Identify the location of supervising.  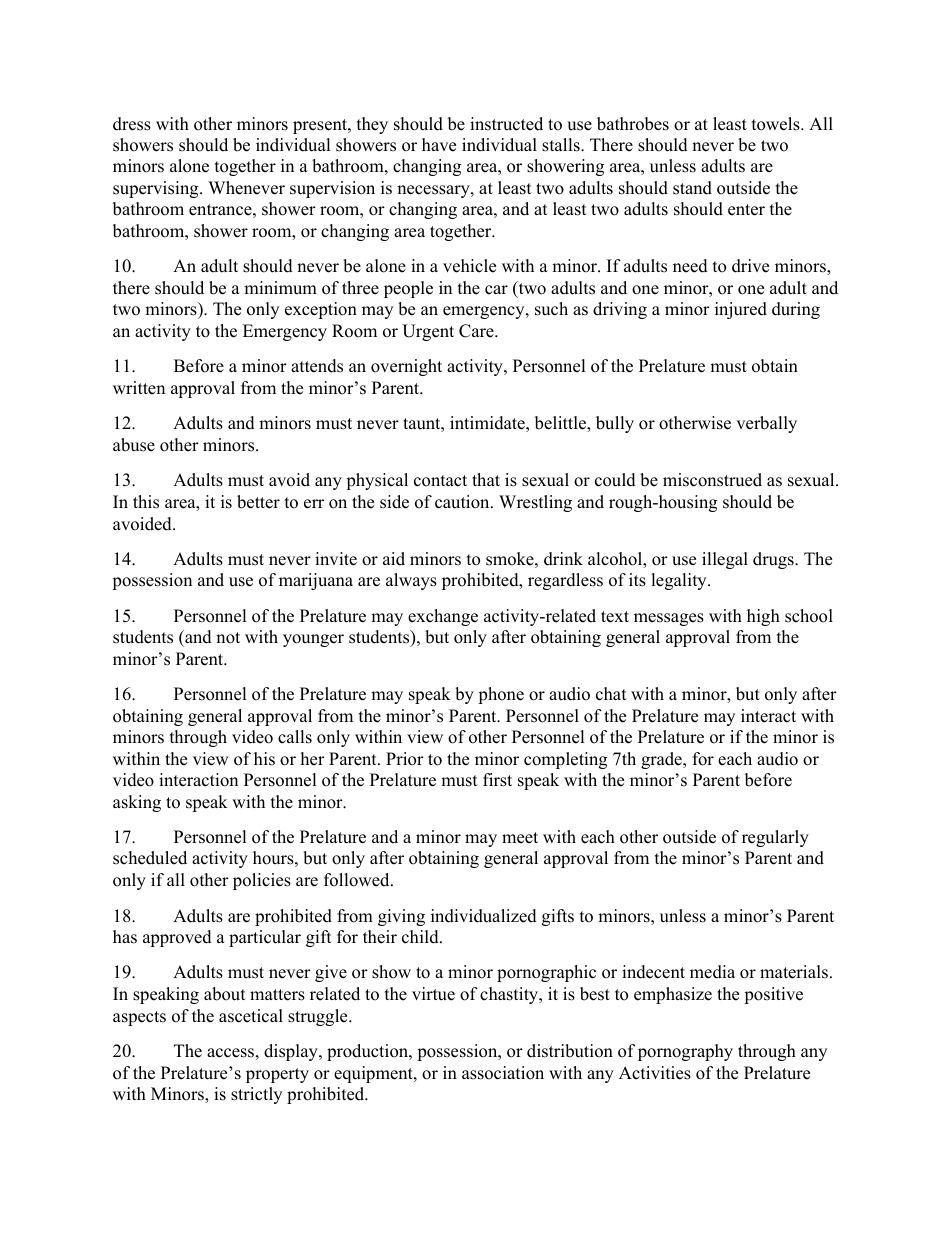
(157, 189).
